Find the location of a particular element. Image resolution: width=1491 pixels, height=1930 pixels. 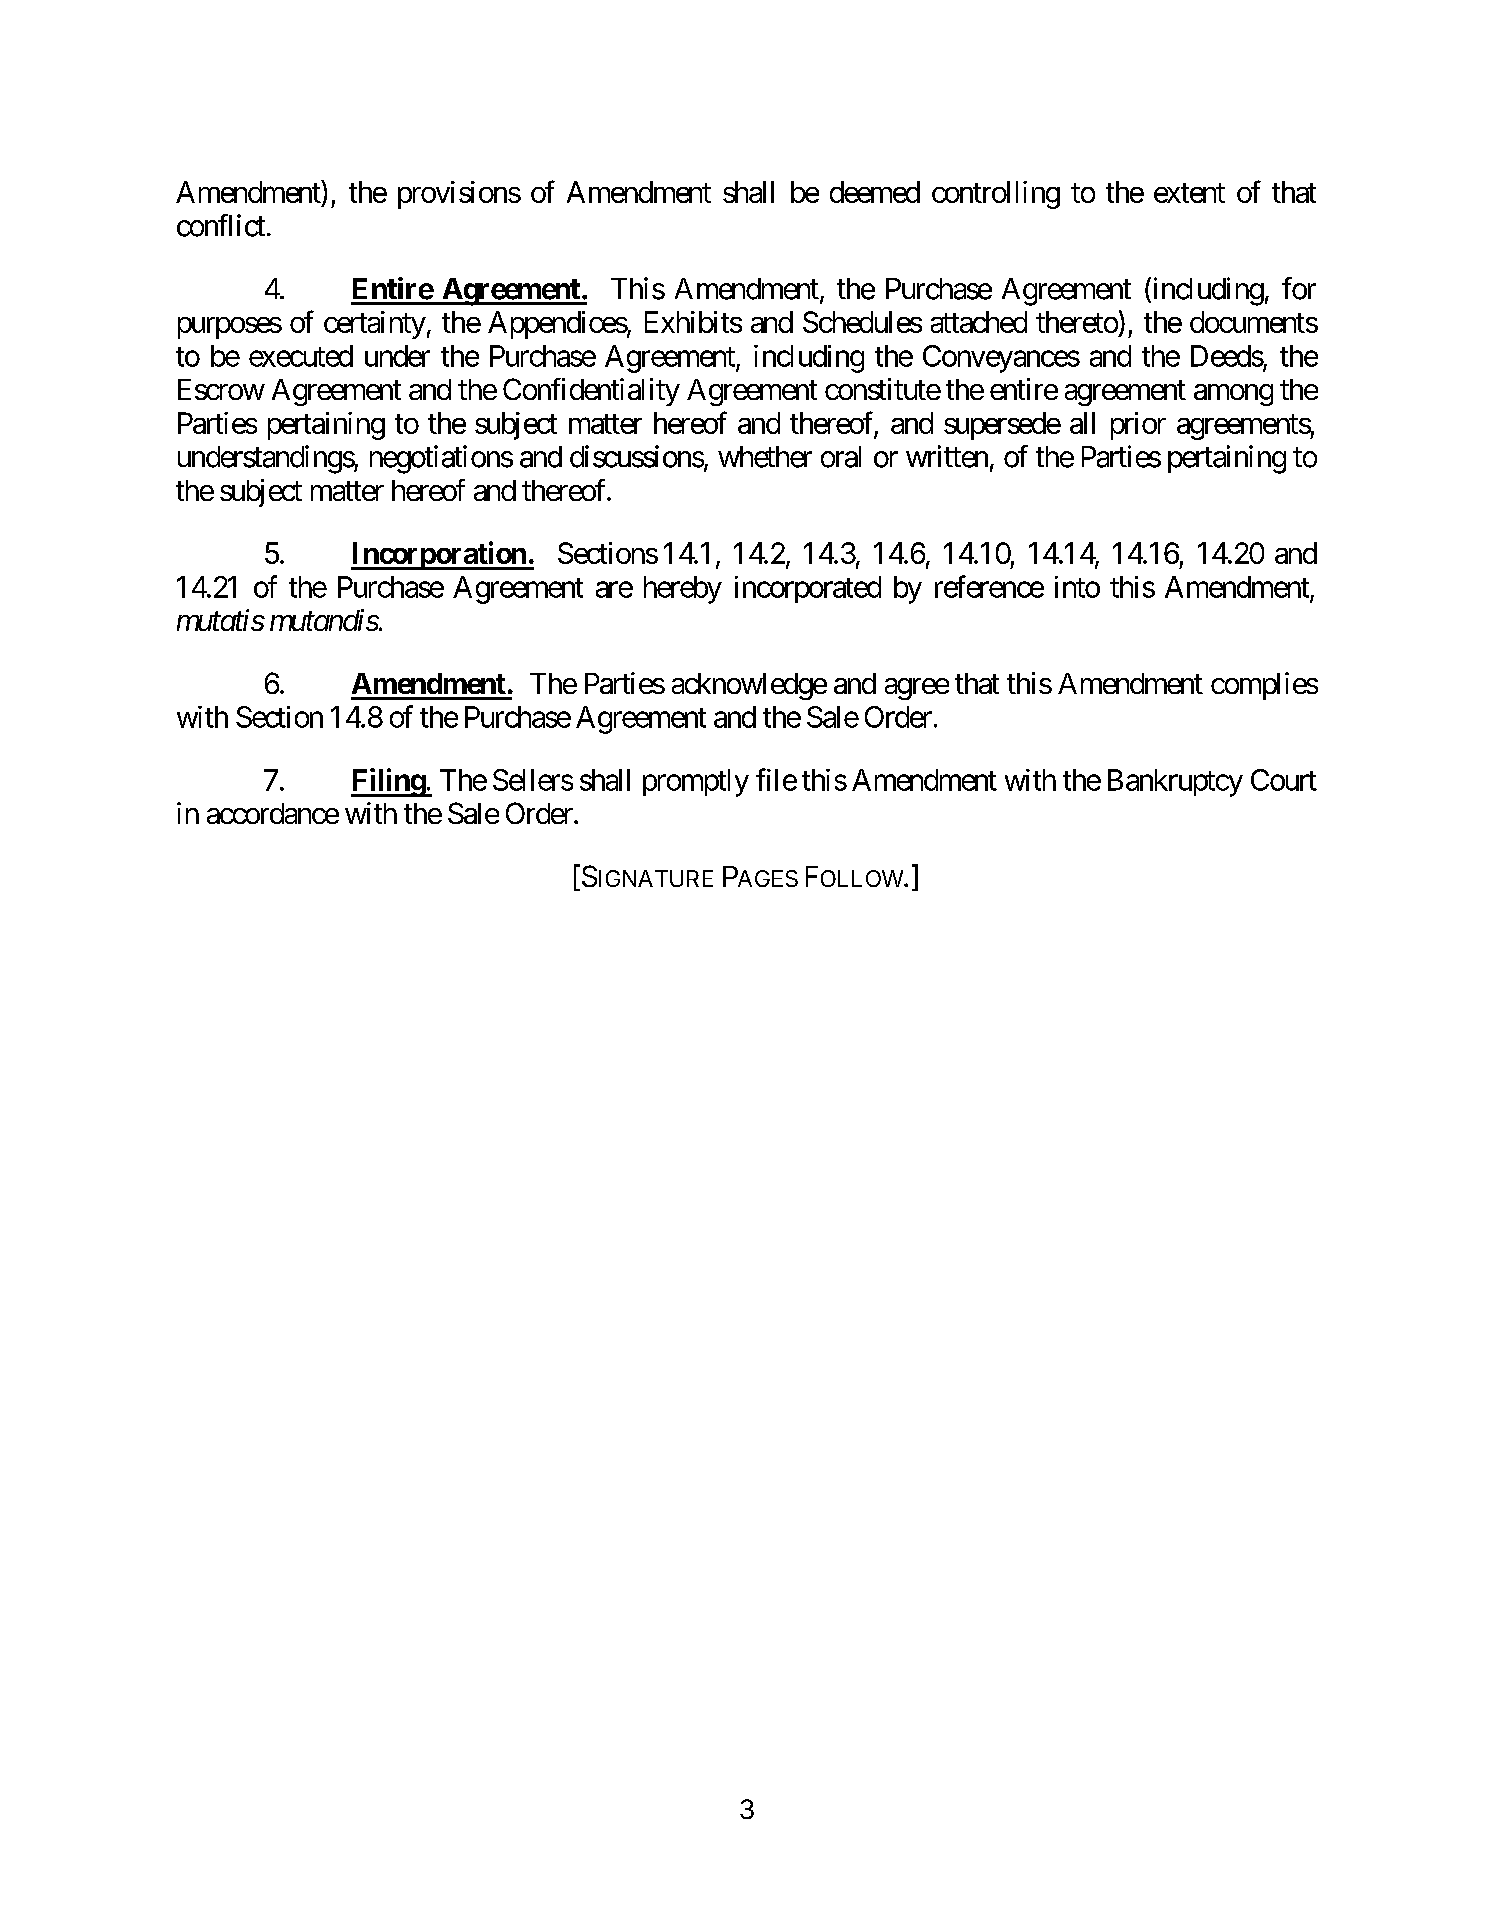

hereby is located at coordinates (683, 590).
